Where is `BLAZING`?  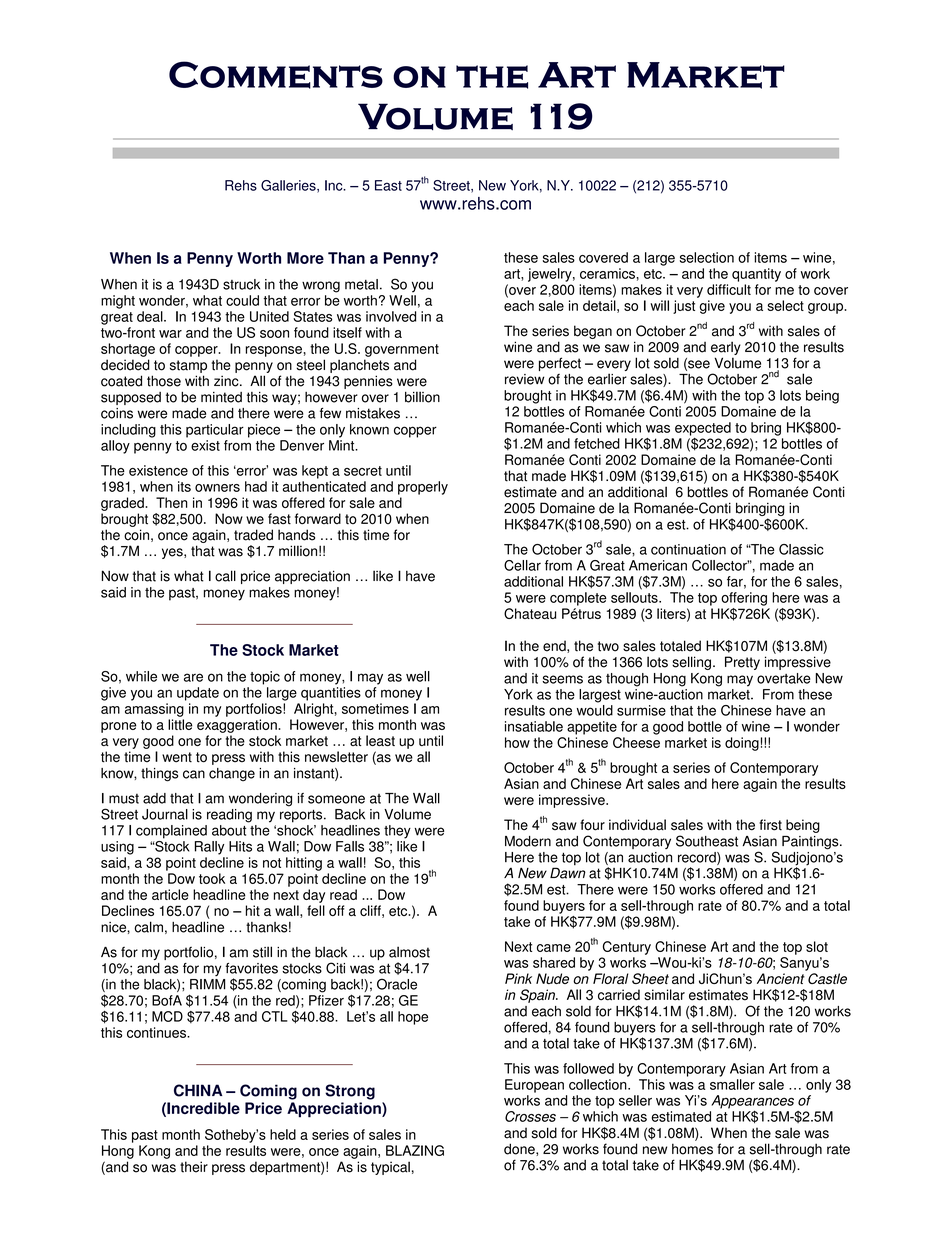
BLAZING is located at coordinates (415, 1150).
